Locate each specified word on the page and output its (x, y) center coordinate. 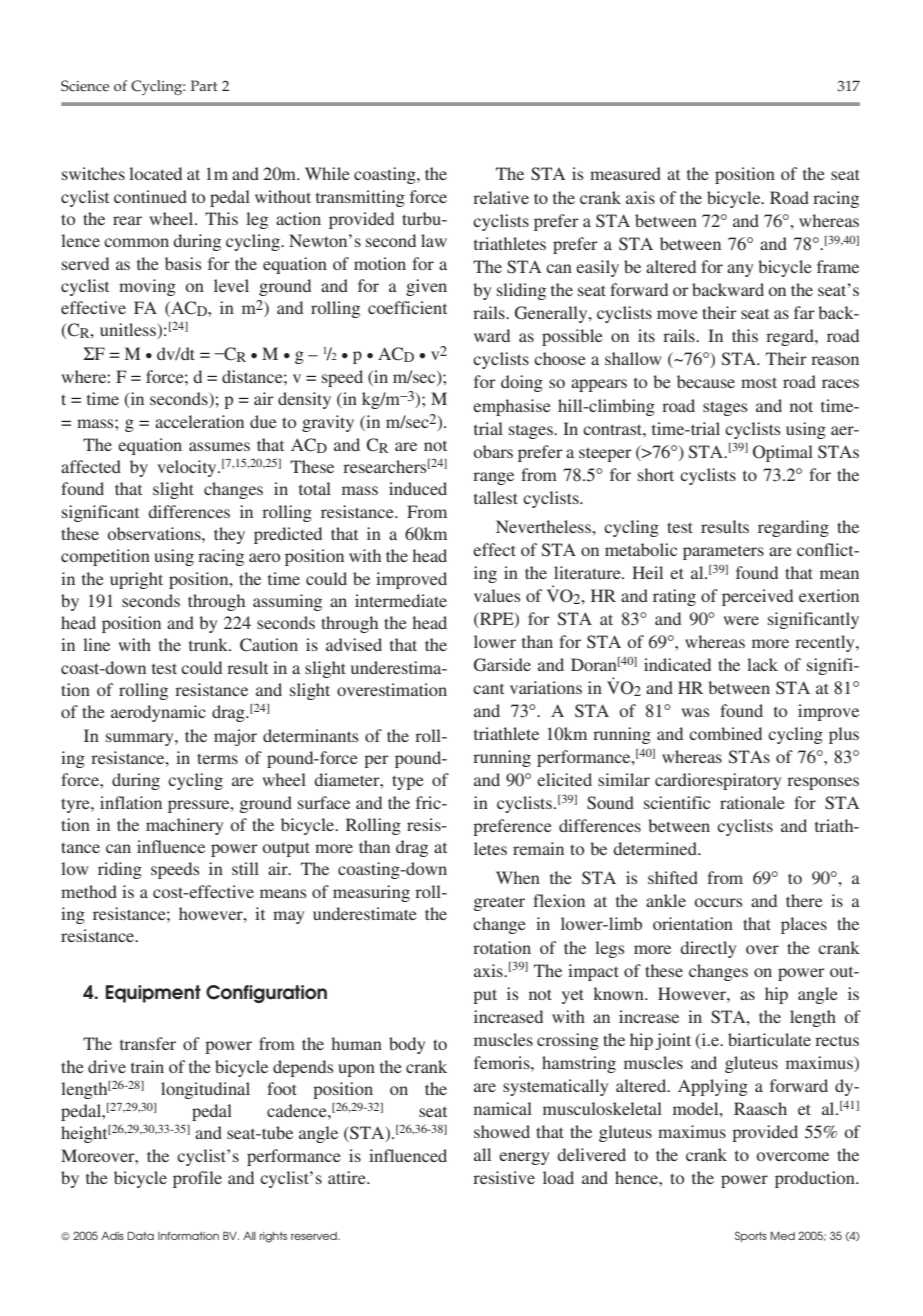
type (408, 782)
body (407, 1045)
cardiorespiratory (718, 781)
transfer (148, 1043)
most (759, 382)
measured (625, 173)
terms (217, 758)
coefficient (407, 307)
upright (136, 580)
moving (147, 287)
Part (204, 85)
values (497, 595)
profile (197, 1179)
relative (501, 197)
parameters (723, 553)
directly (708, 949)
